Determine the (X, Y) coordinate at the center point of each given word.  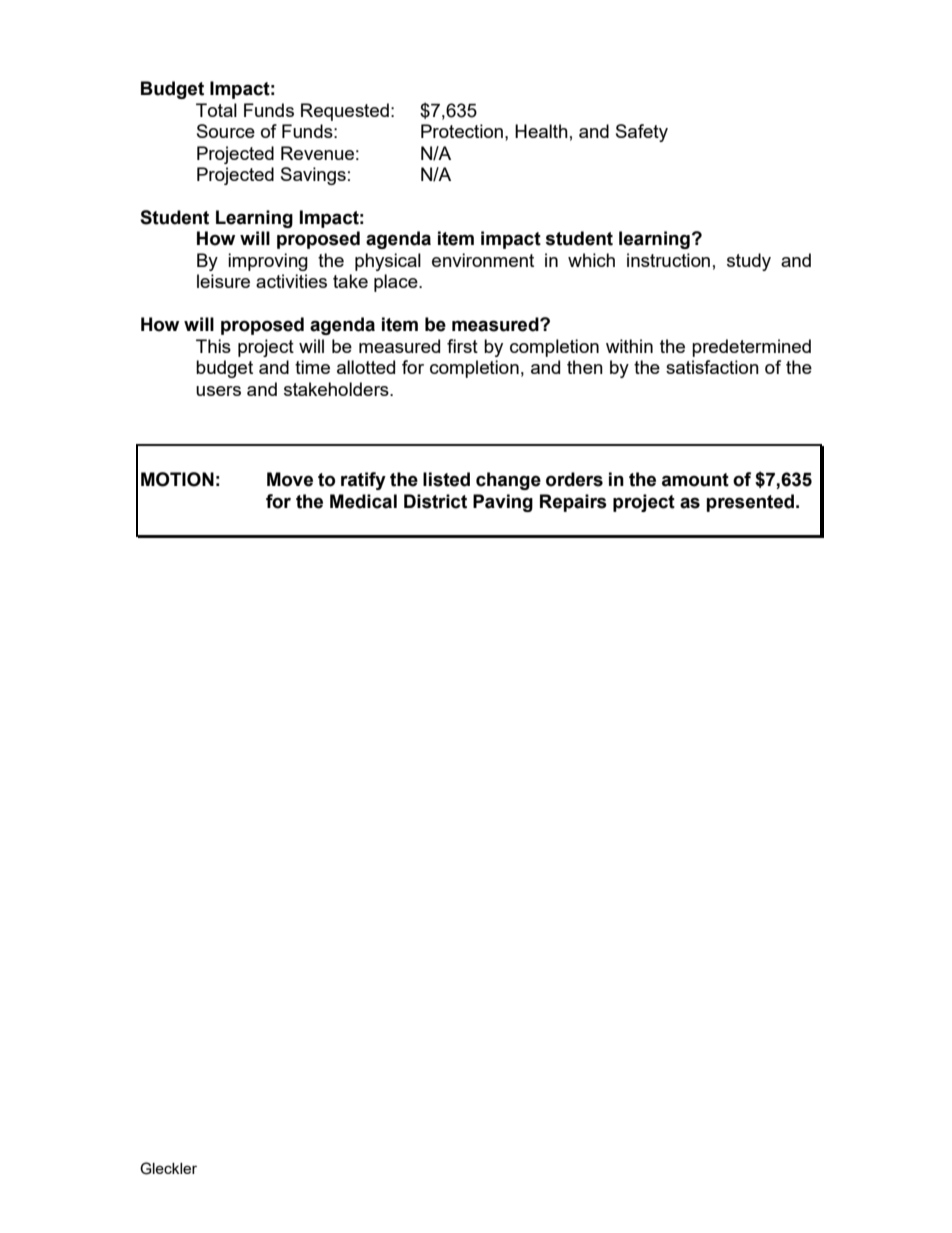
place (397, 283)
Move (290, 479)
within (629, 346)
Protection (462, 131)
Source (226, 131)
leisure (223, 281)
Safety (642, 133)
